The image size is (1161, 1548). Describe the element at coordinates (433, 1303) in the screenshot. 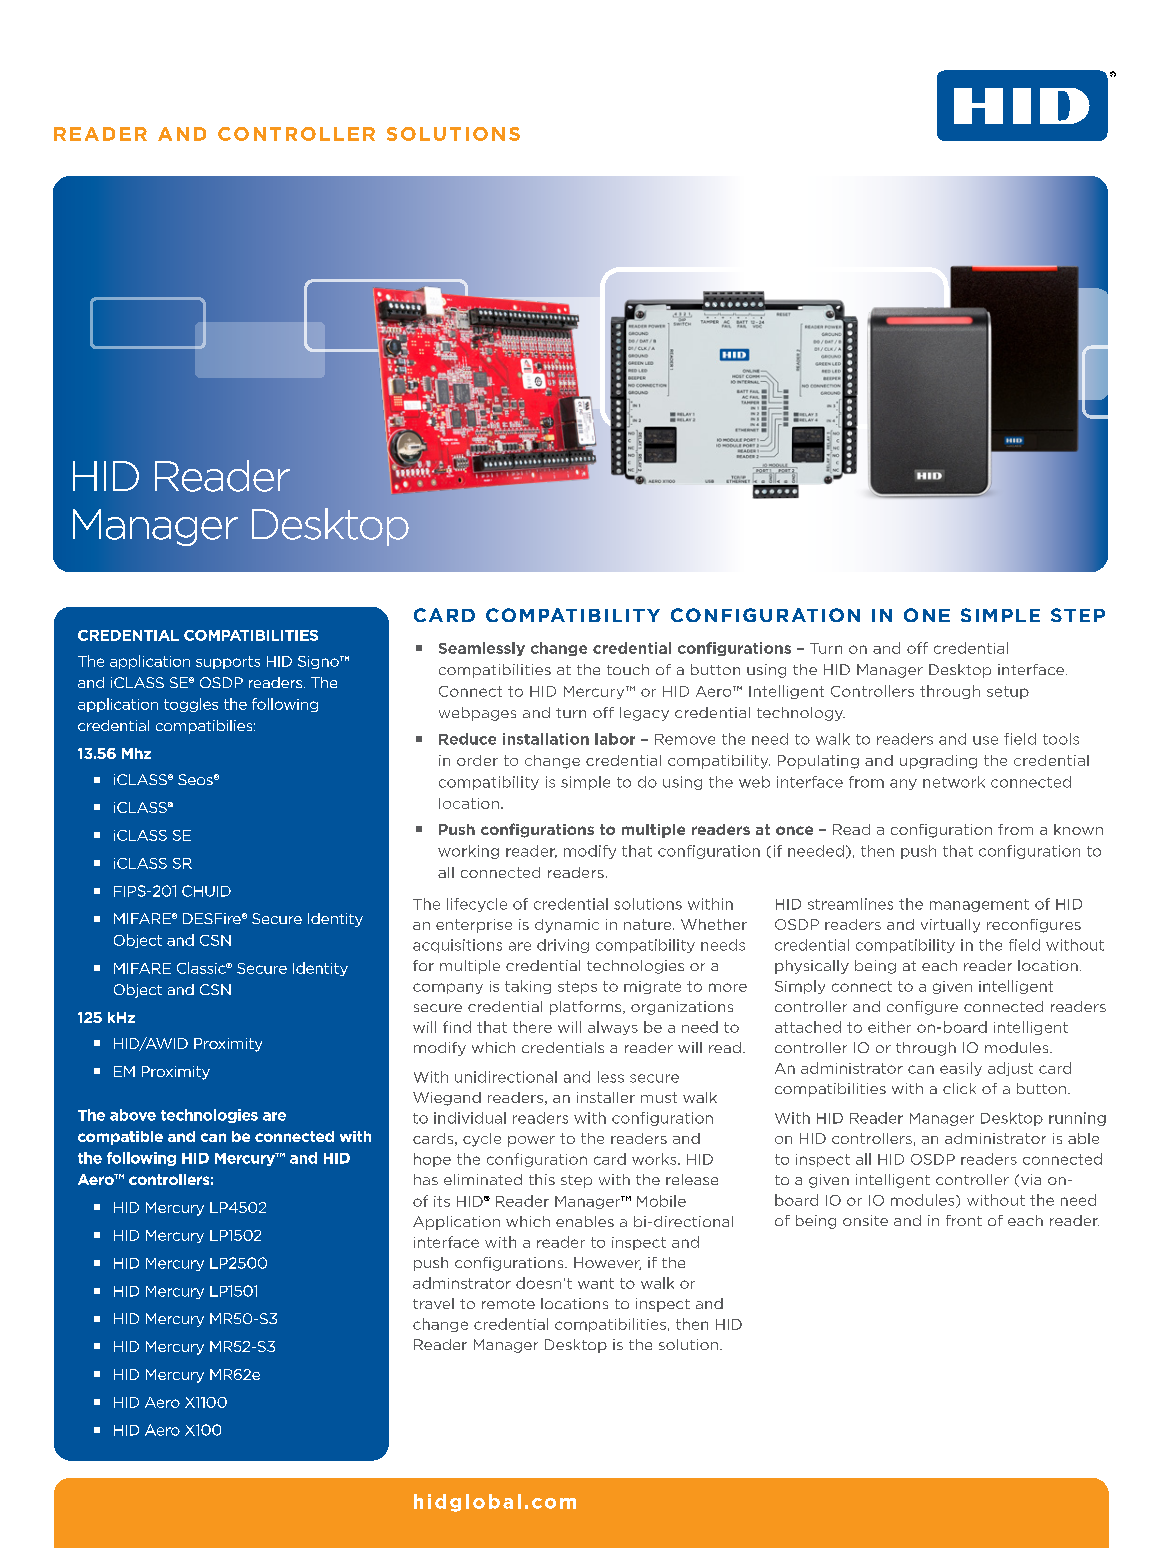

I see `travel` at that location.
